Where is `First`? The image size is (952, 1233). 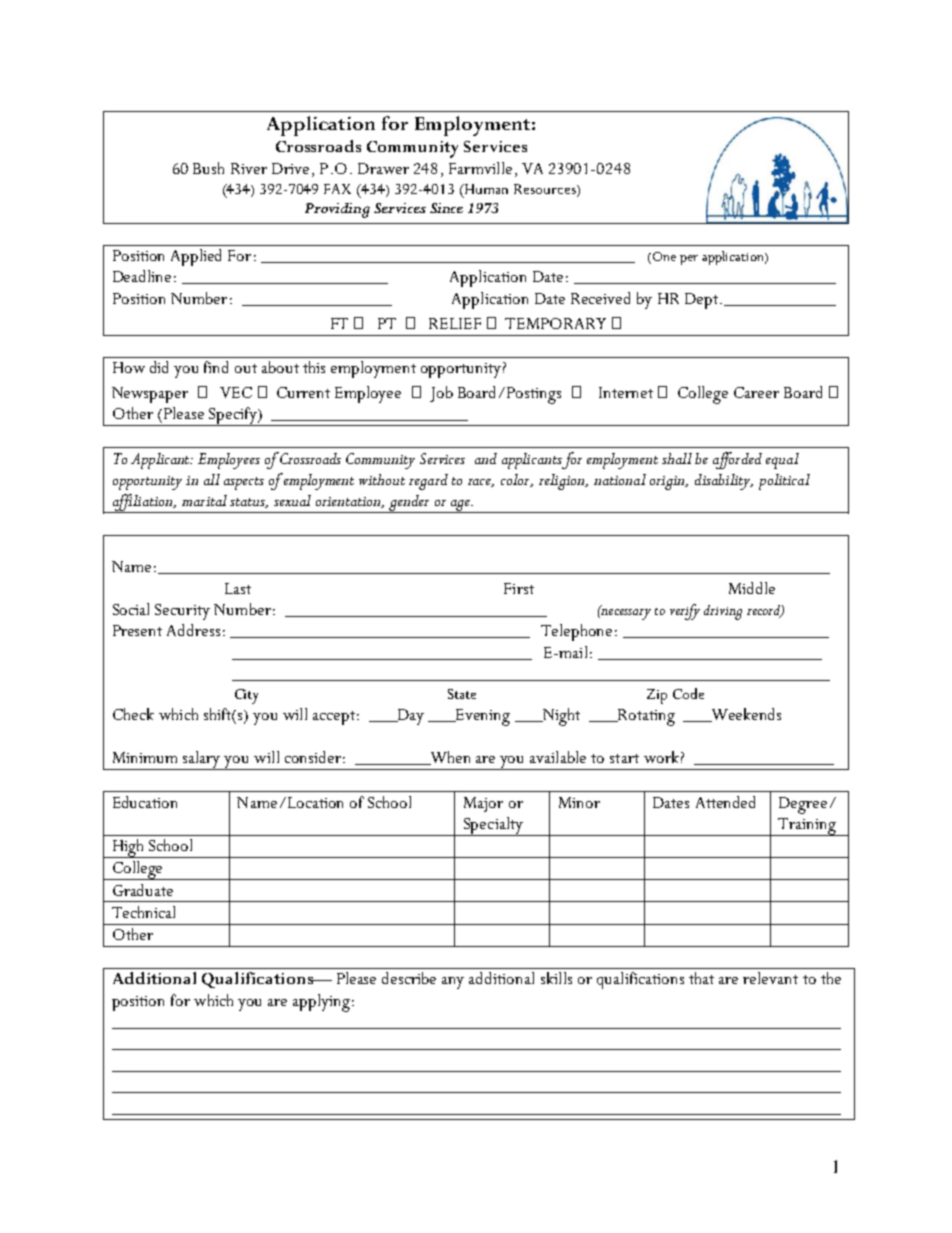
First is located at coordinates (519, 588).
